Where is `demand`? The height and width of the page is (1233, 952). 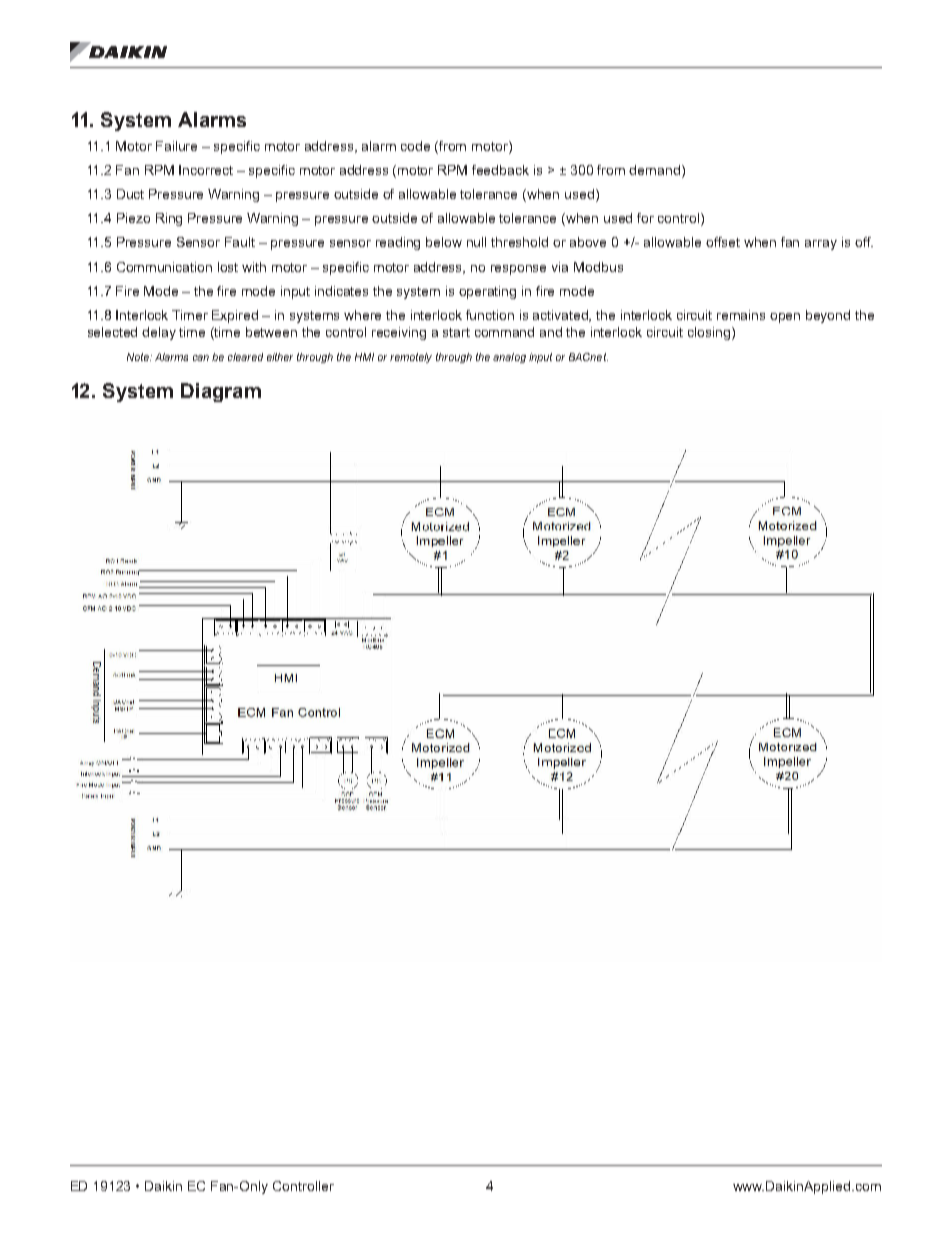
demand is located at coordinates (654, 170).
